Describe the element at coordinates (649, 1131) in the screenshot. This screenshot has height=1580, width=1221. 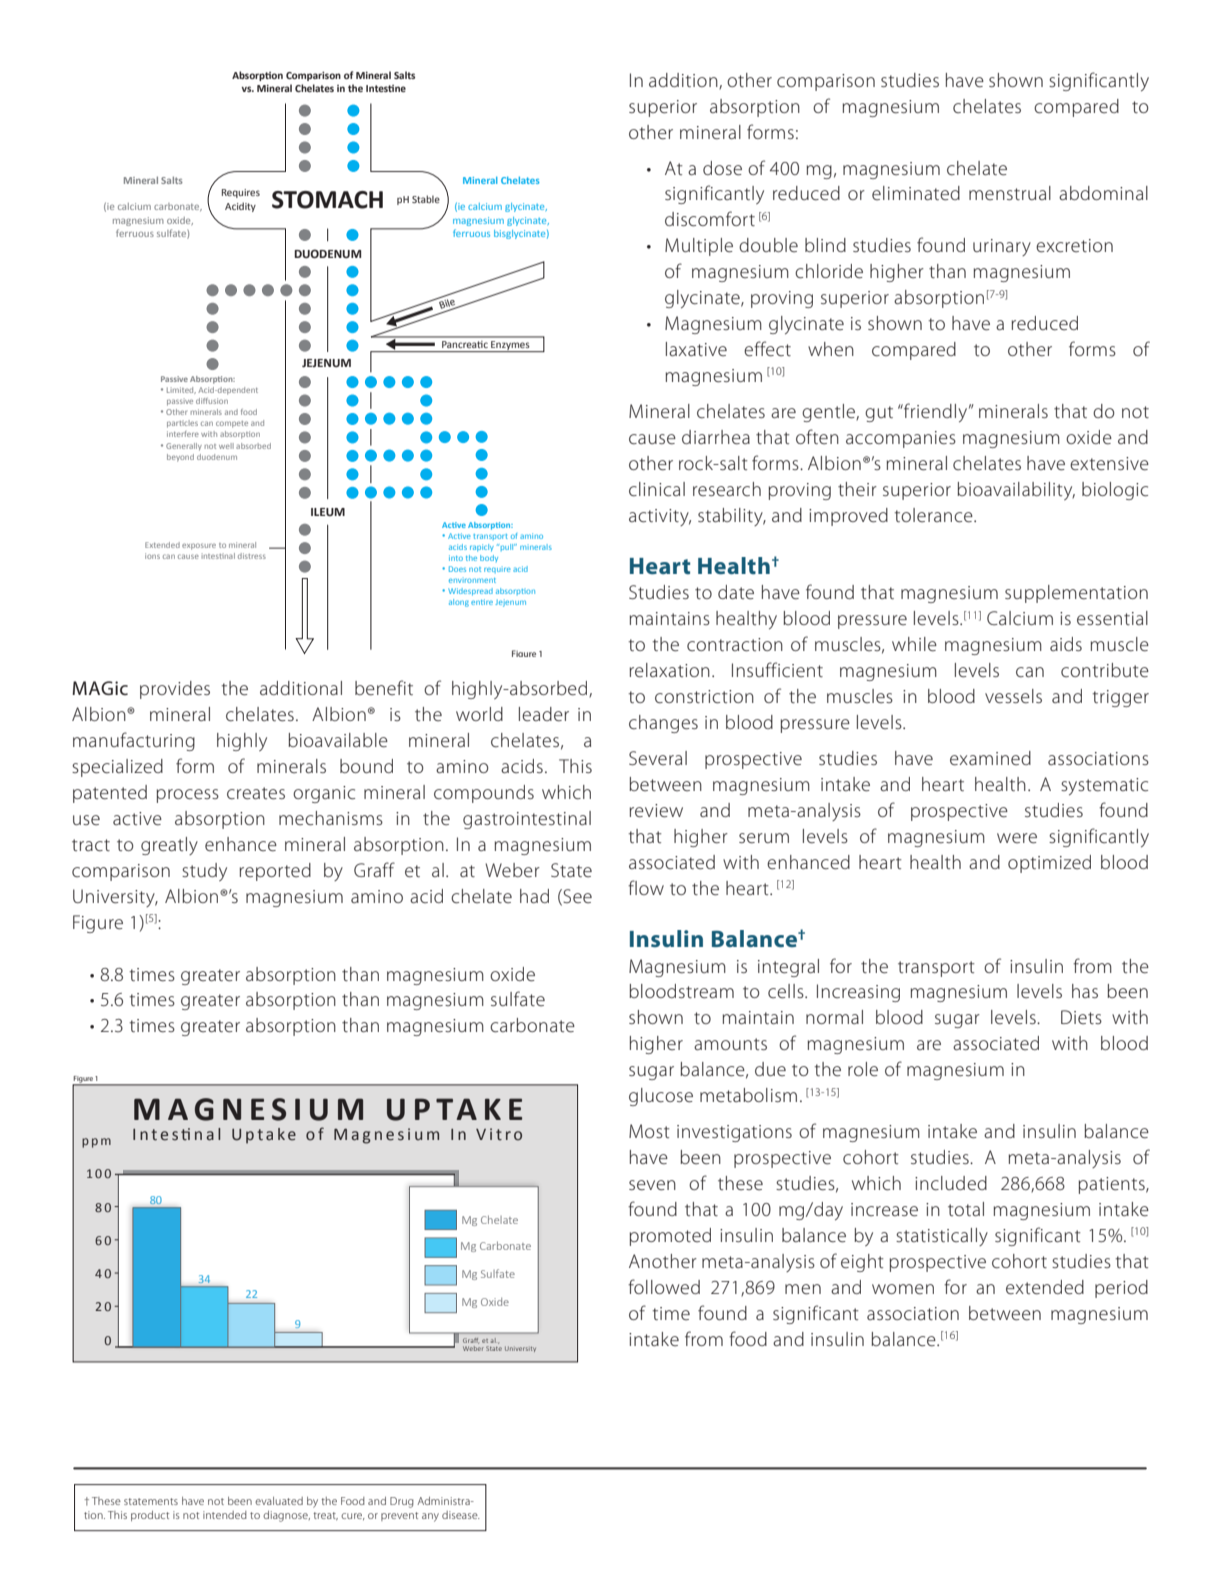
I see `Most` at that location.
